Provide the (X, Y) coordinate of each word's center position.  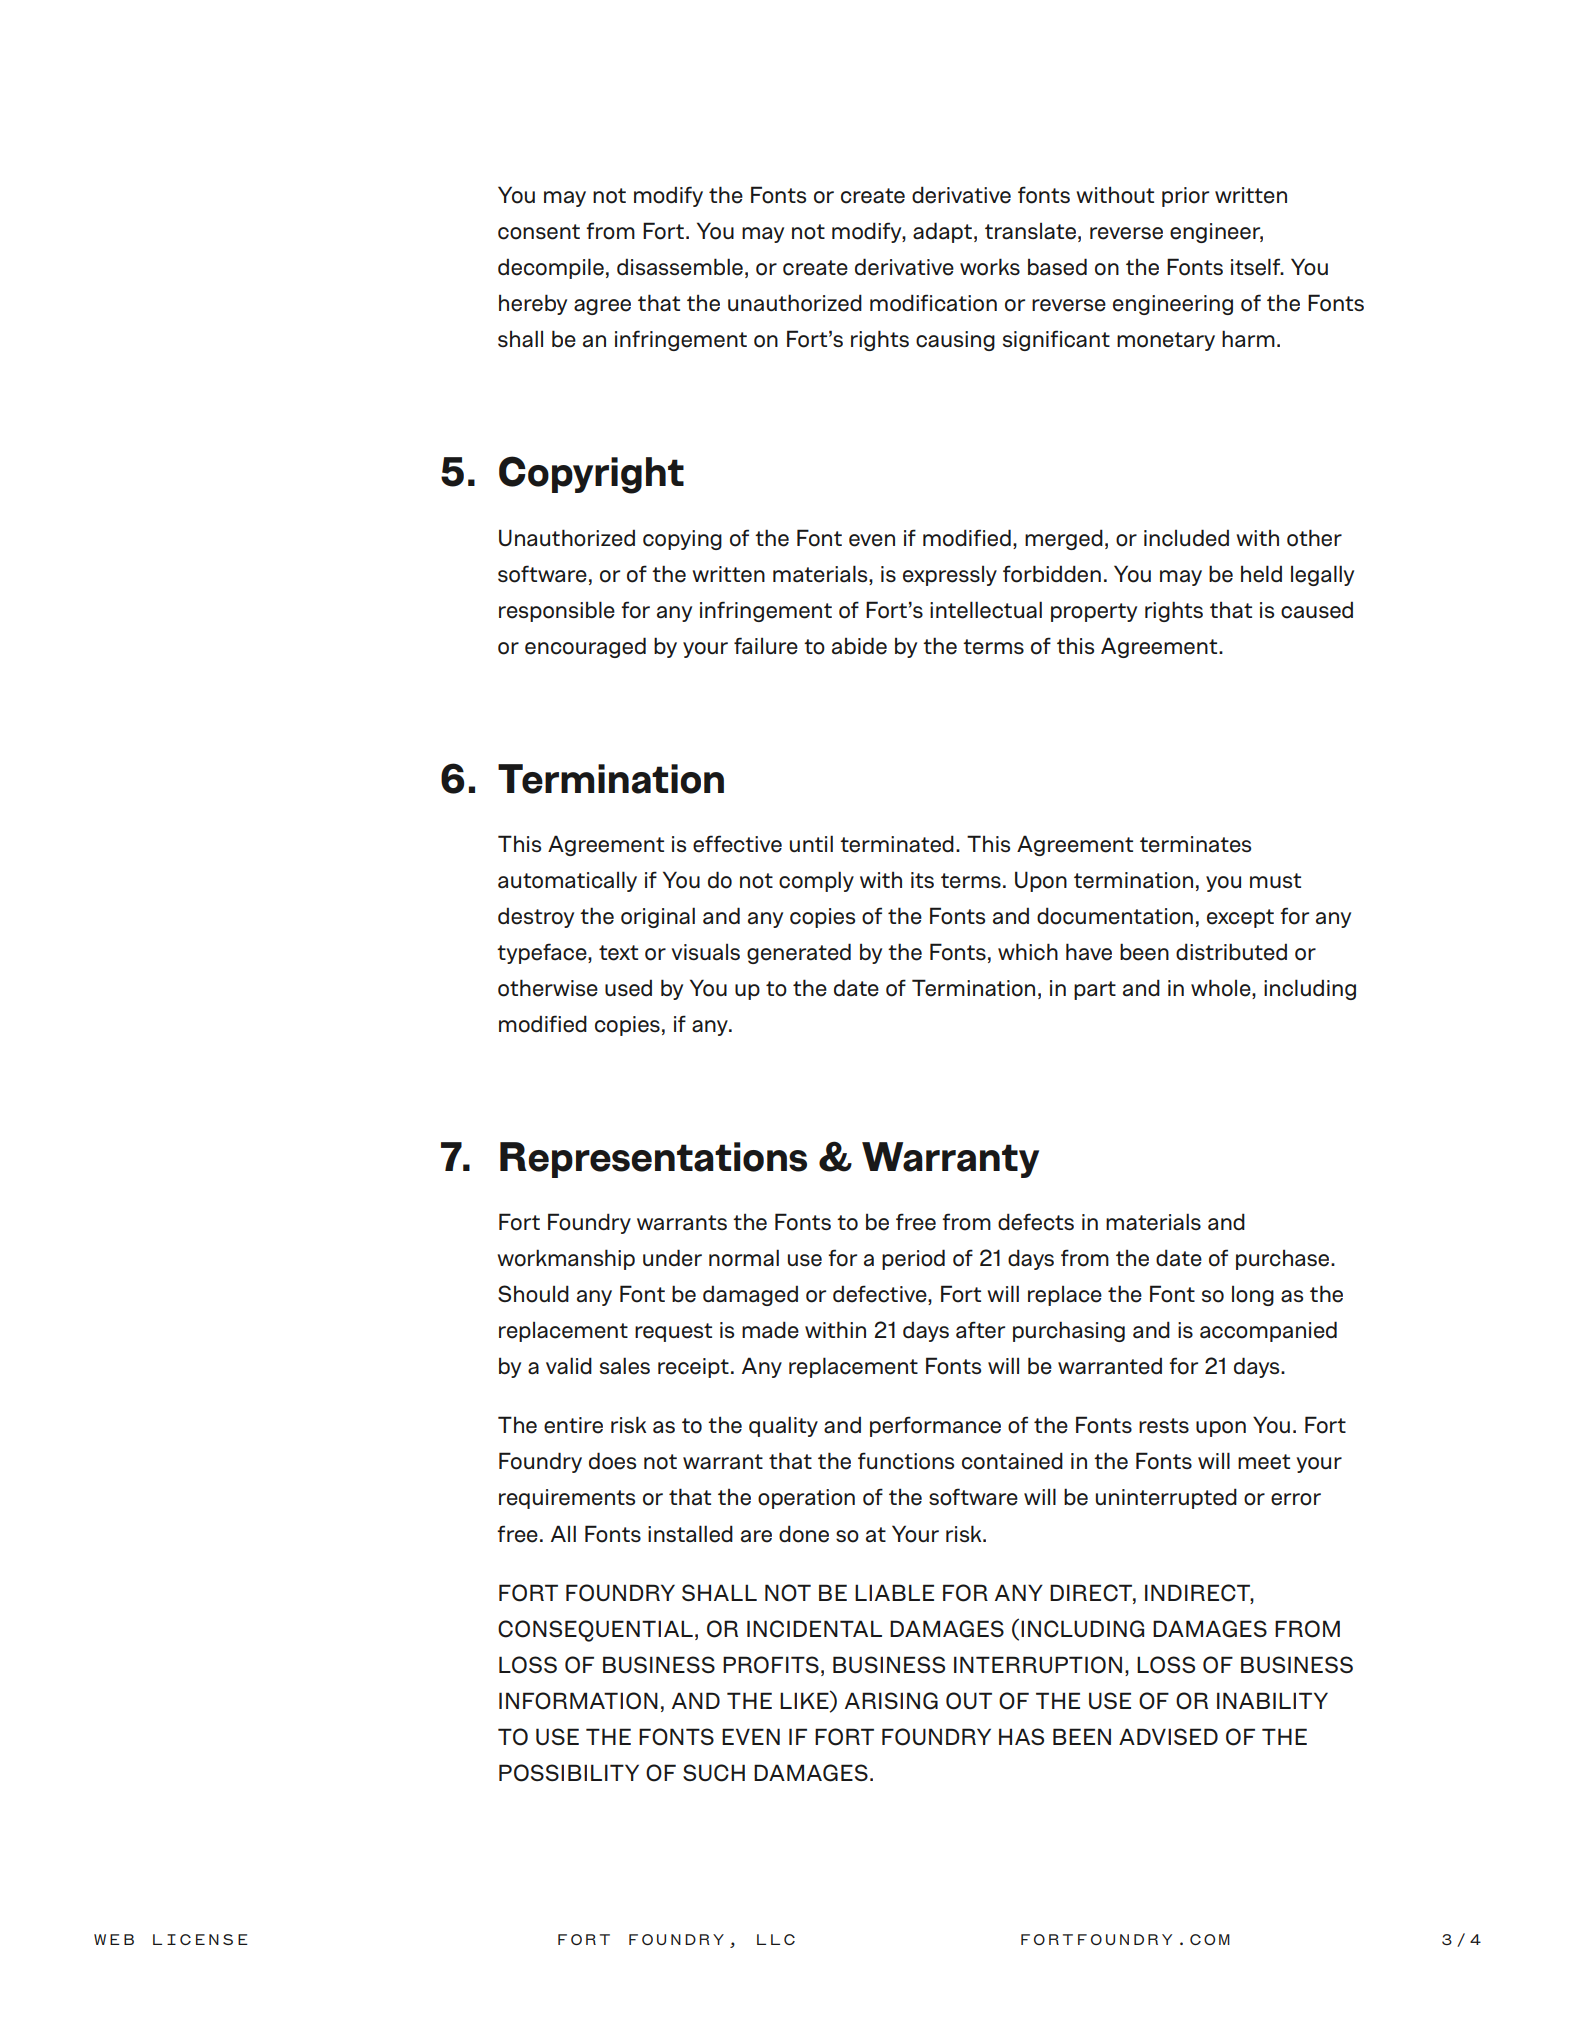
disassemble (680, 267)
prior (1185, 197)
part (1095, 990)
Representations (653, 1160)
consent (539, 232)
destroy (536, 917)
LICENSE (200, 1939)
